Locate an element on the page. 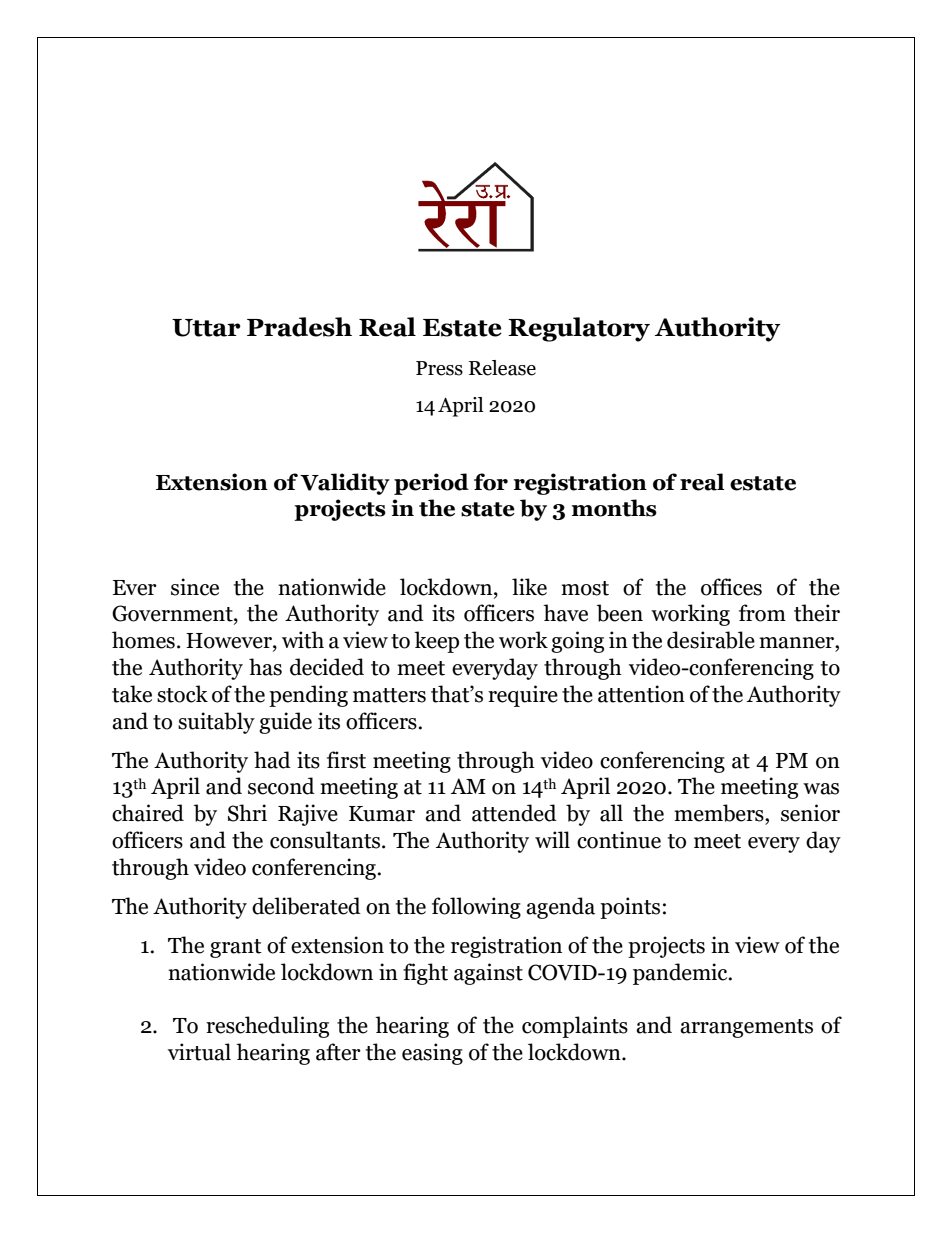 This document has height=1233, width=952. Shri is located at coordinates (247, 813).
